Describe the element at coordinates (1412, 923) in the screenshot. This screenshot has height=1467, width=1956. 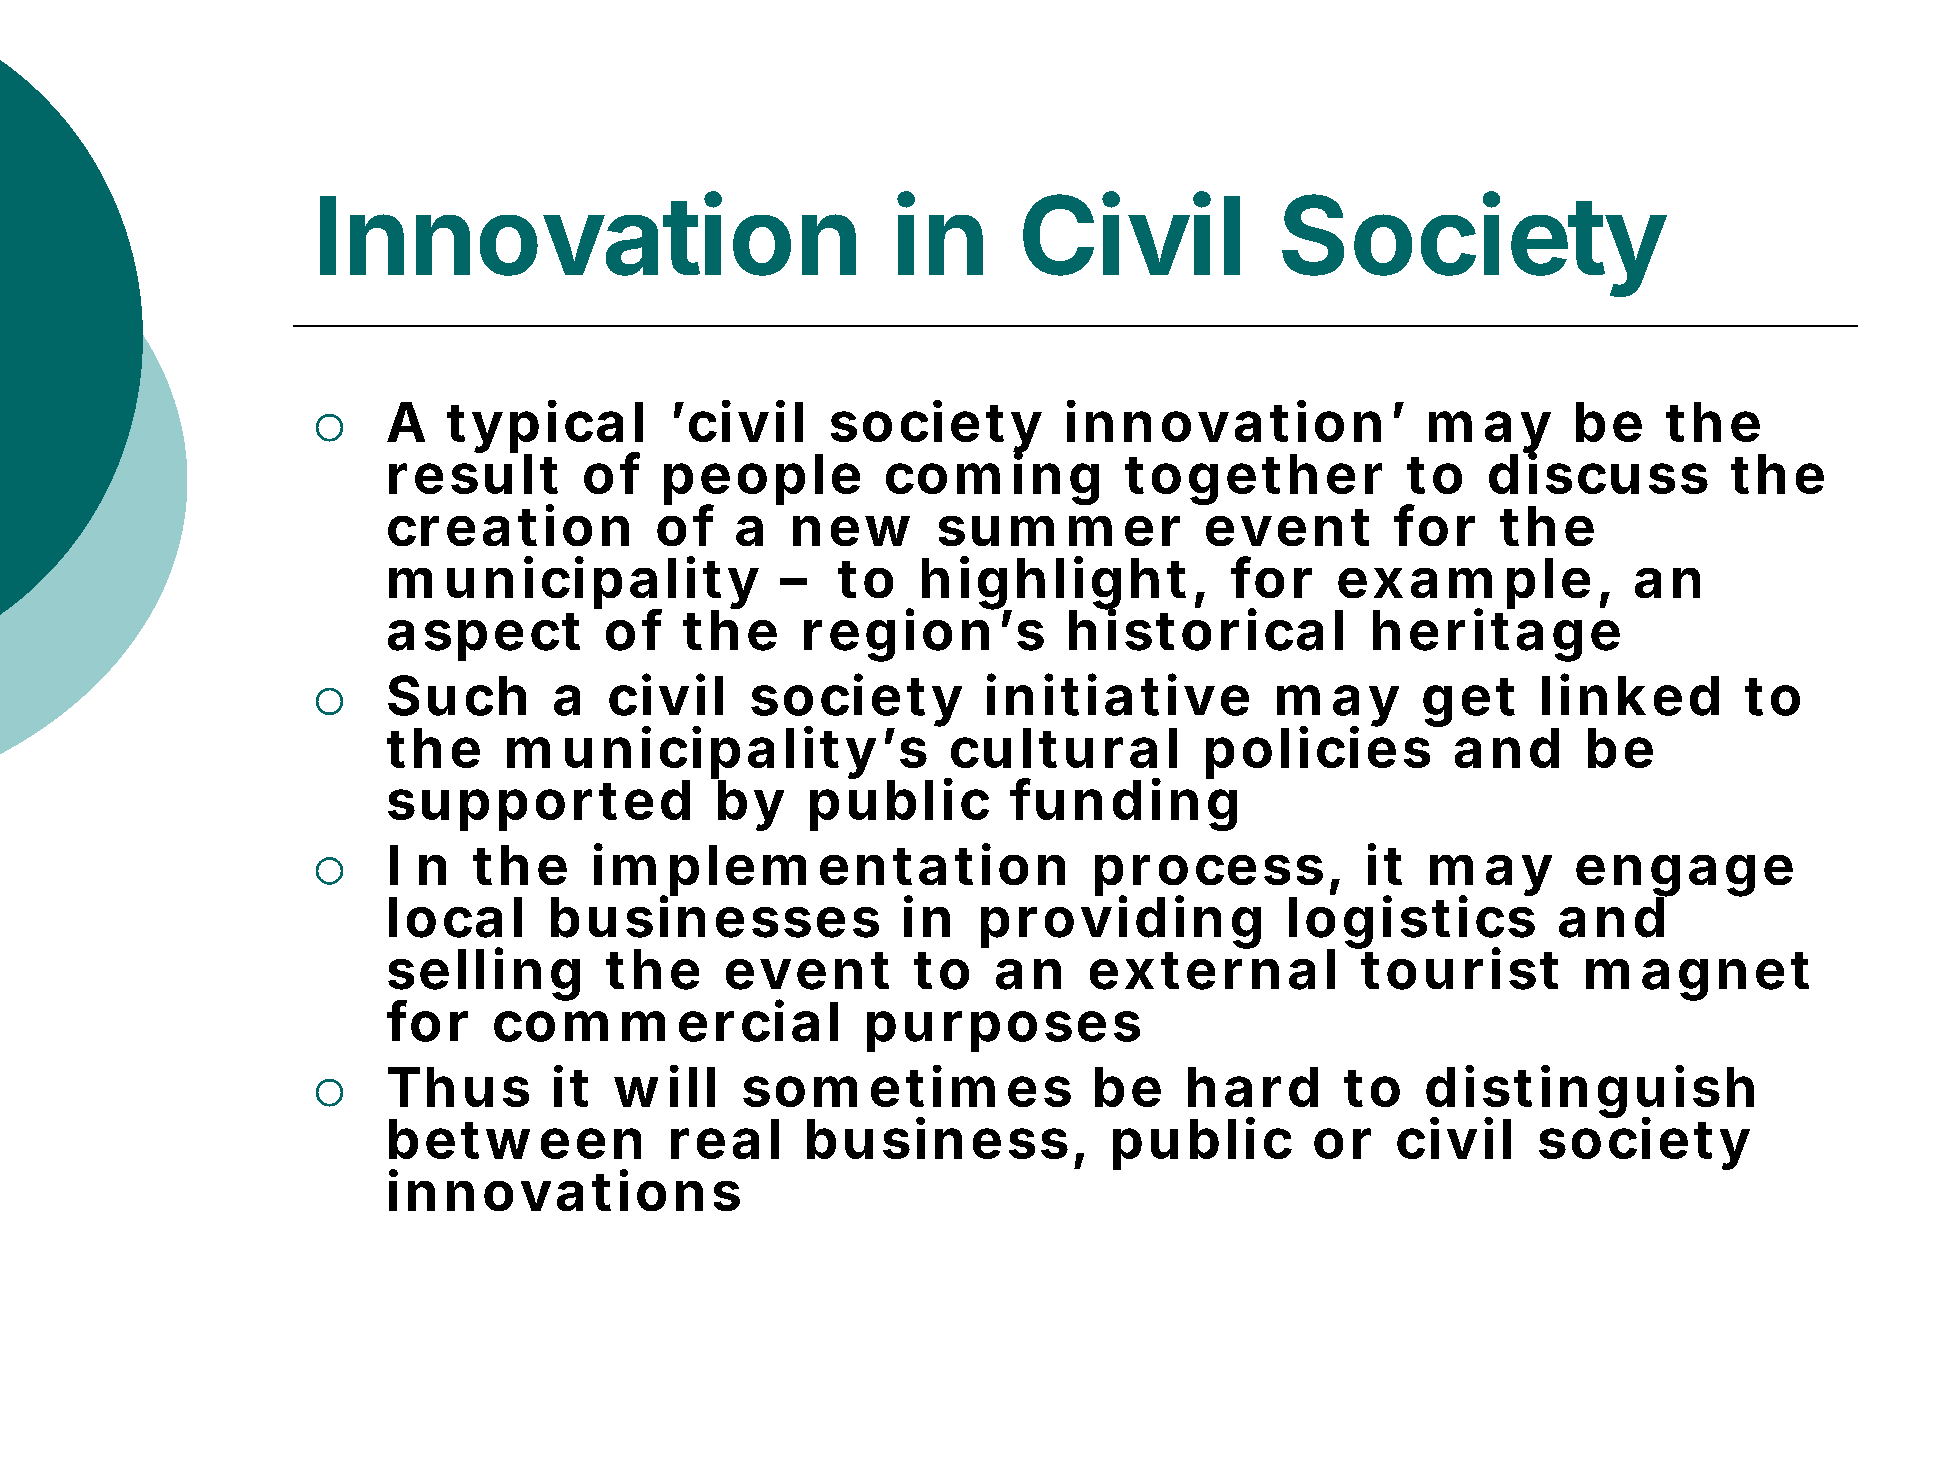
I see `logistics` at that location.
